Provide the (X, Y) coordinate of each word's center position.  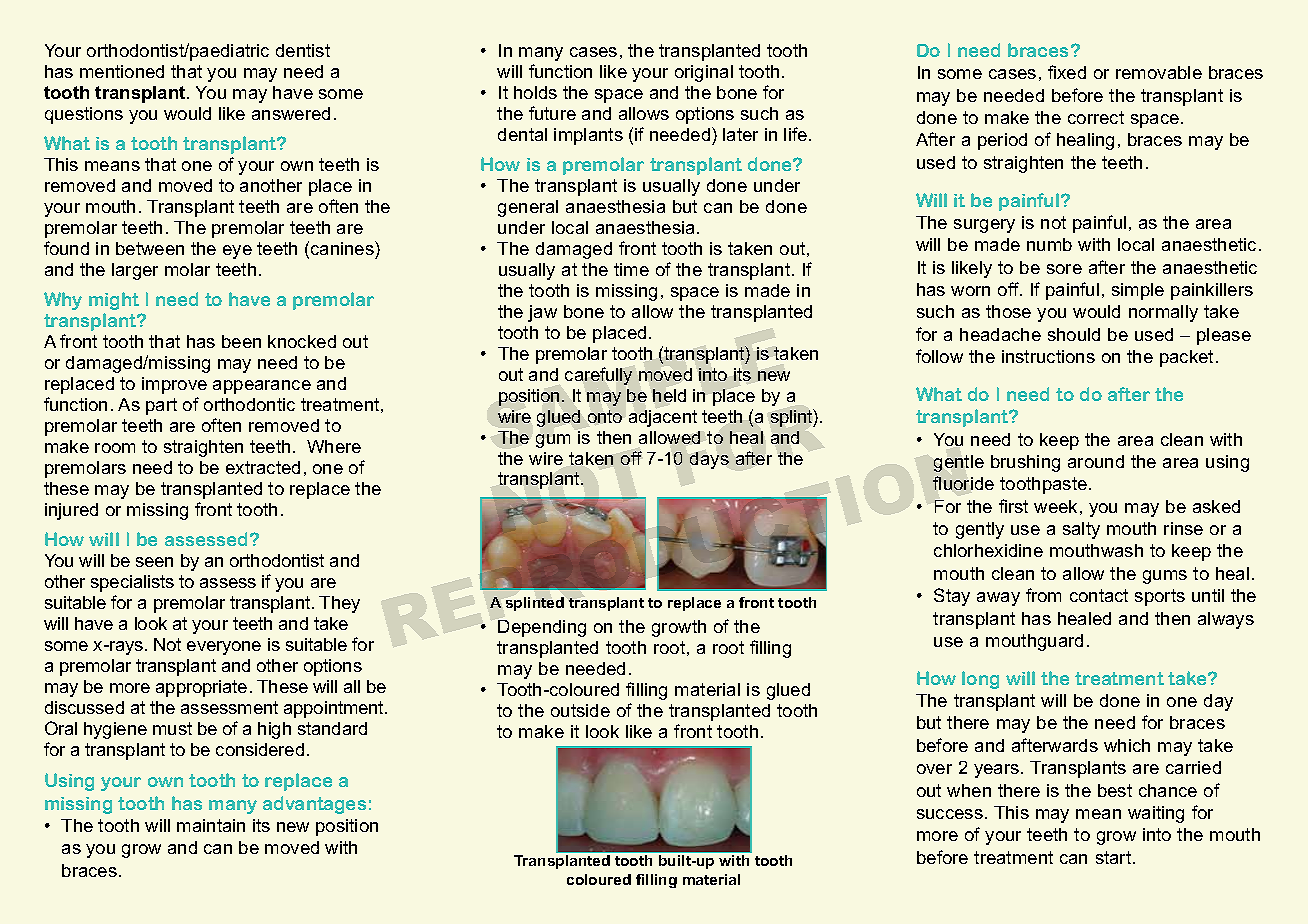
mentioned (122, 71)
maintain (211, 825)
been (241, 341)
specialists (132, 583)
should (1074, 334)
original (704, 73)
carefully (598, 376)
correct (1096, 117)
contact (1099, 595)
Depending (542, 628)
